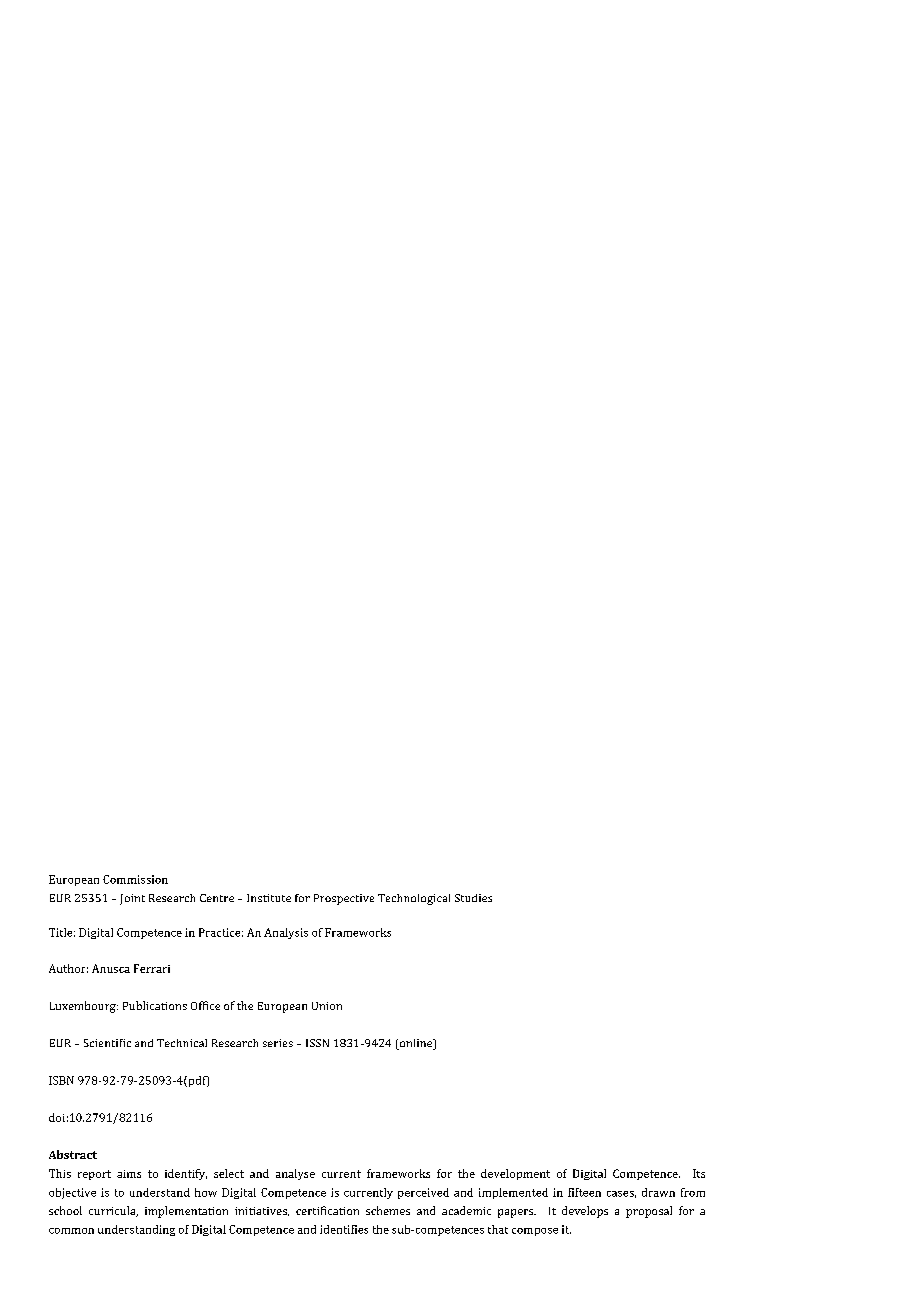  What do you see at coordinates (295, 1174) in the screenshot?
I see `analyse` at bounding box center [295, 1174].
